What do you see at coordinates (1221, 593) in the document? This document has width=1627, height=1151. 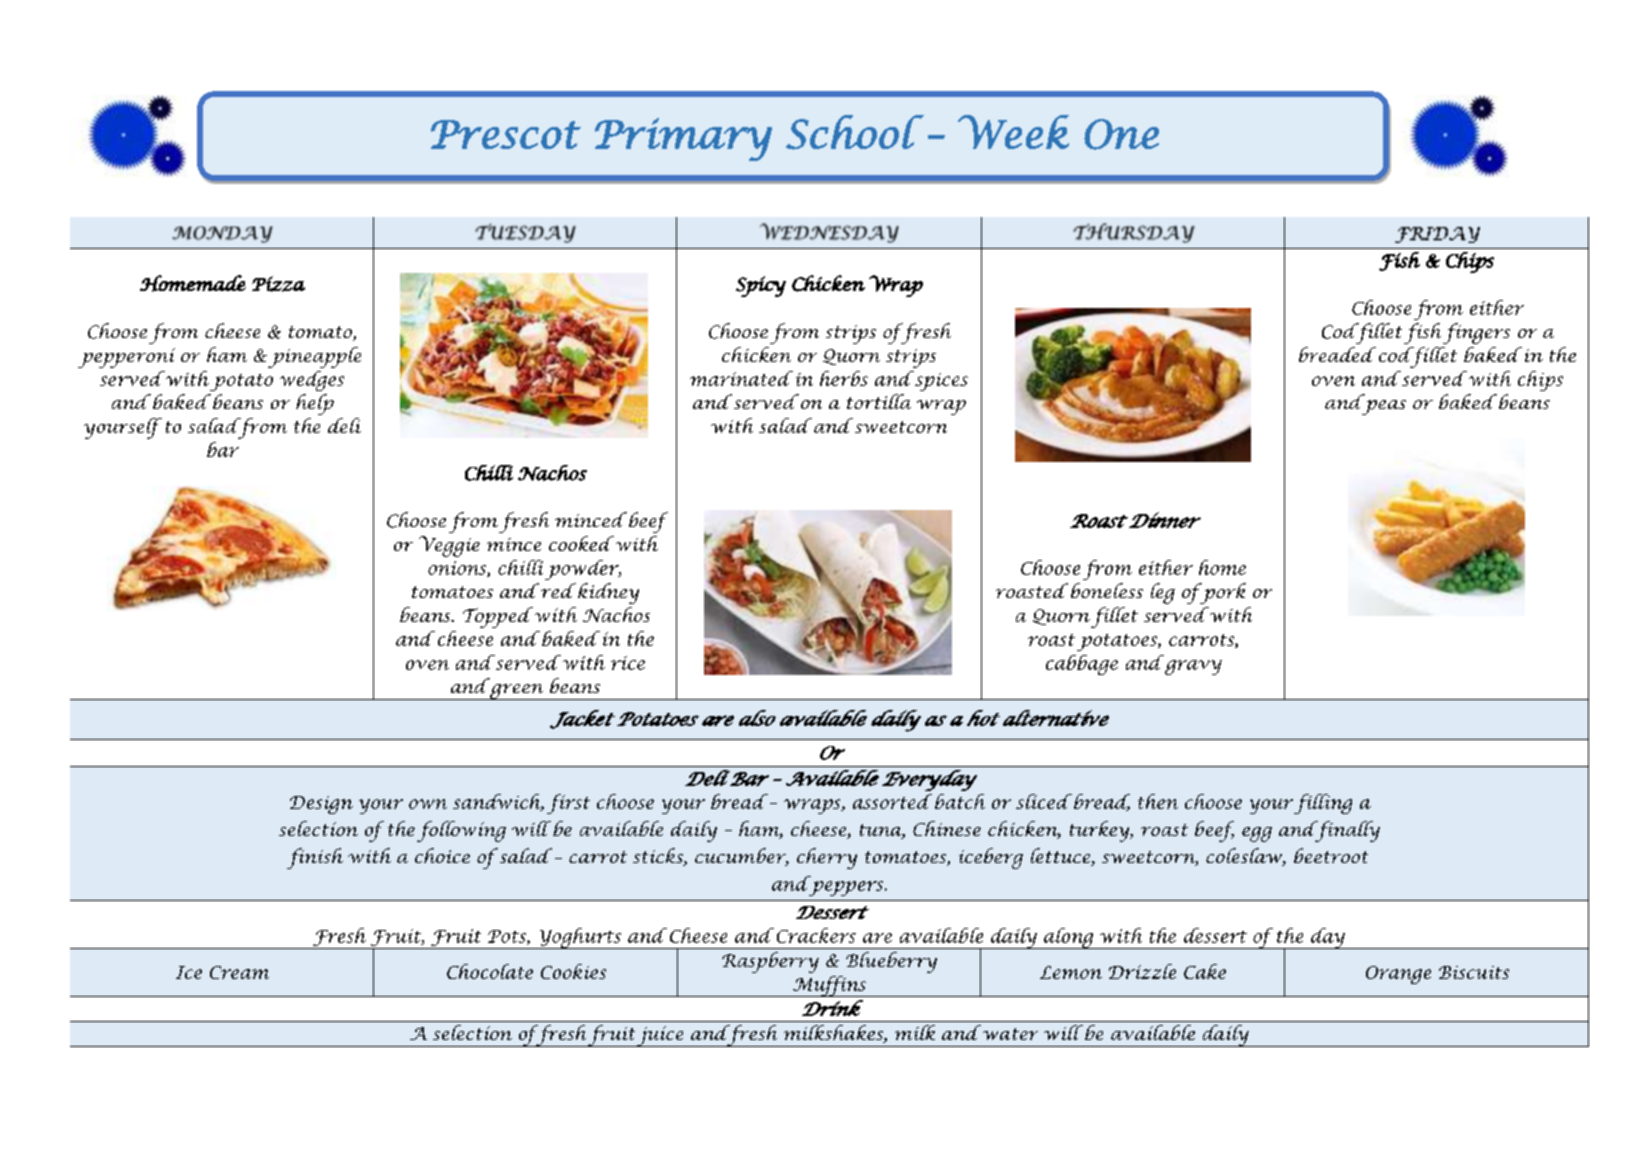 I see `pork` at bounding box center [1221, 593].
